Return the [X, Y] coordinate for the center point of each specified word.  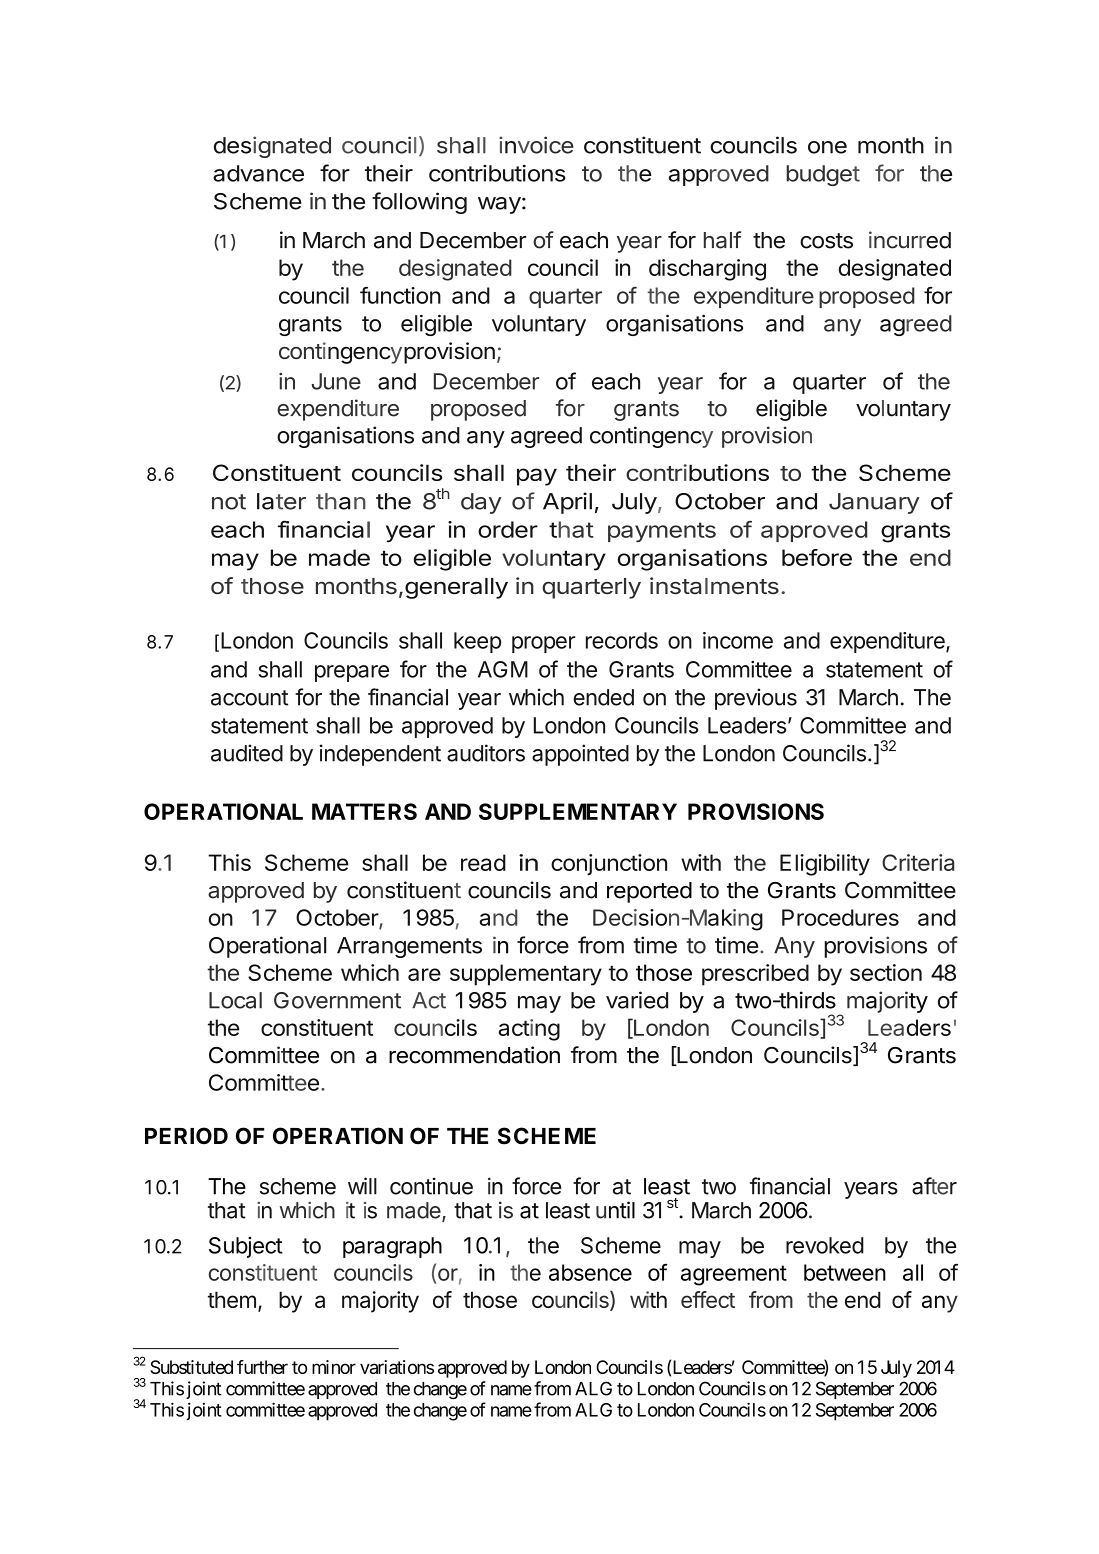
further [262, 1367]
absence [590, 1272]
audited [247, 753]
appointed [580, 755]
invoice [536, 145]
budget [823, 175]
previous [756, 699]
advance [258, 173]
